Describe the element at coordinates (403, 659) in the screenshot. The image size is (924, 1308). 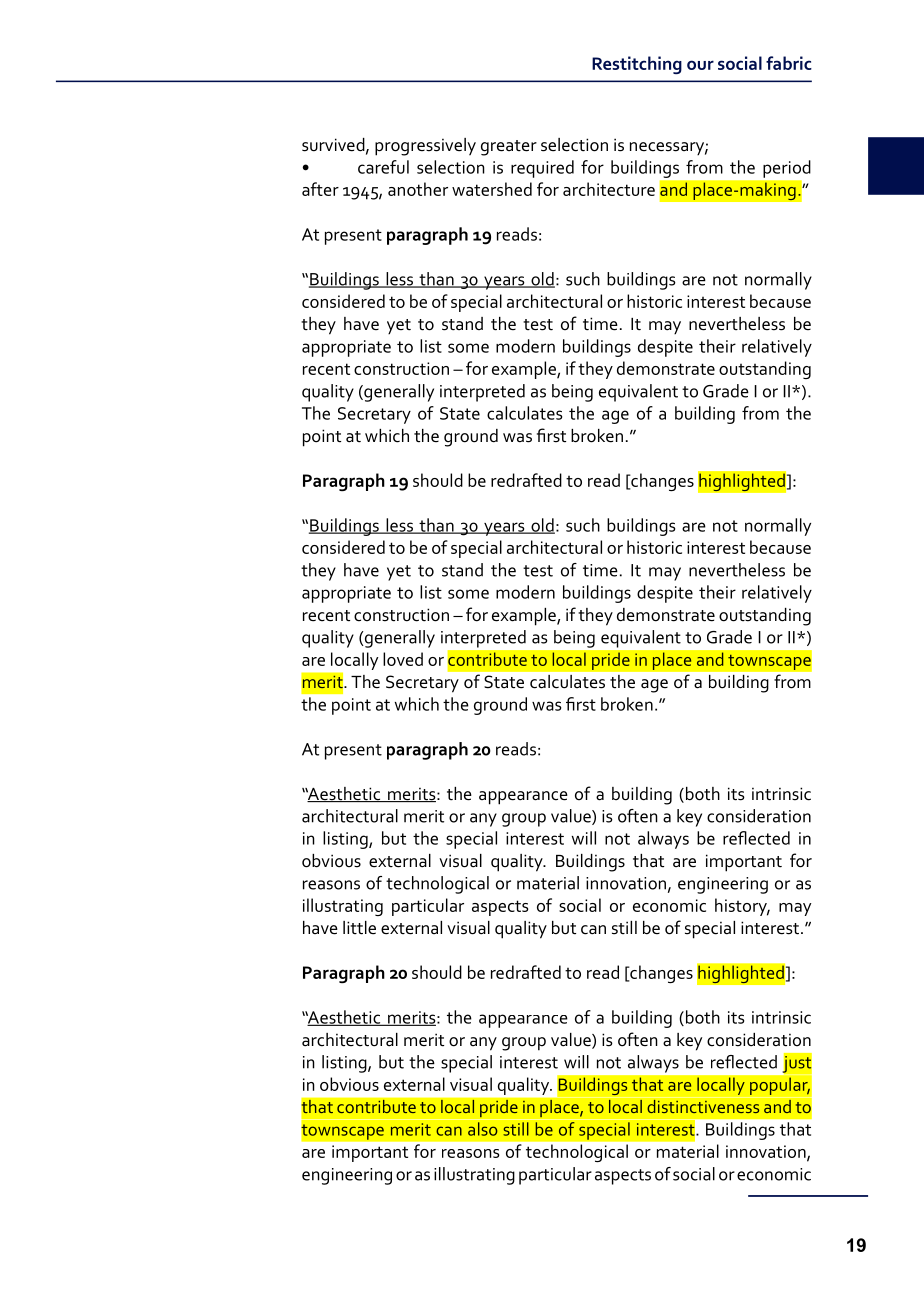
I see `loved` at that location.
